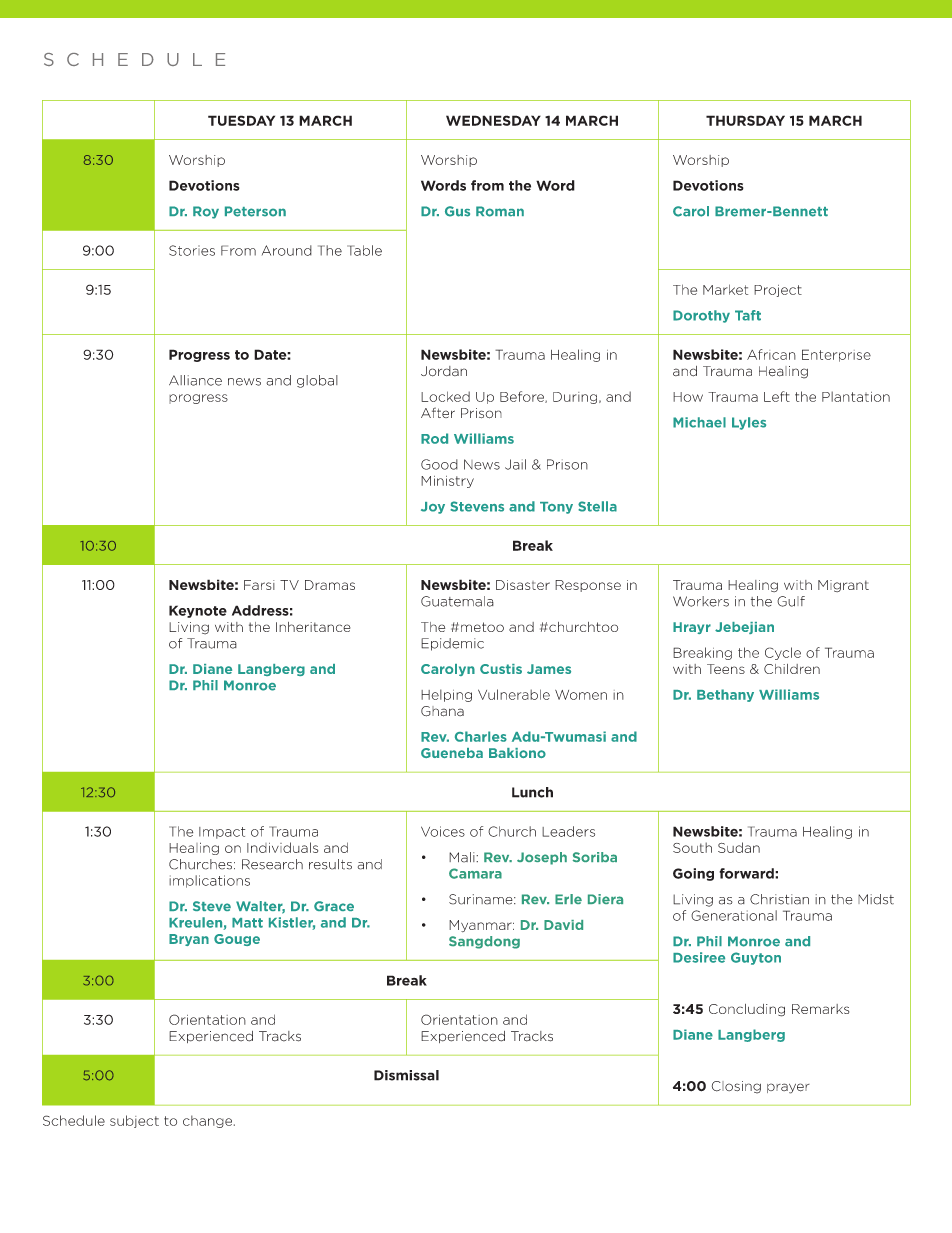 The image size is (952, 1233). What do you see at coordinates (209, 1121) in the page?
I see `change` at bounding box center [209, 1121].
